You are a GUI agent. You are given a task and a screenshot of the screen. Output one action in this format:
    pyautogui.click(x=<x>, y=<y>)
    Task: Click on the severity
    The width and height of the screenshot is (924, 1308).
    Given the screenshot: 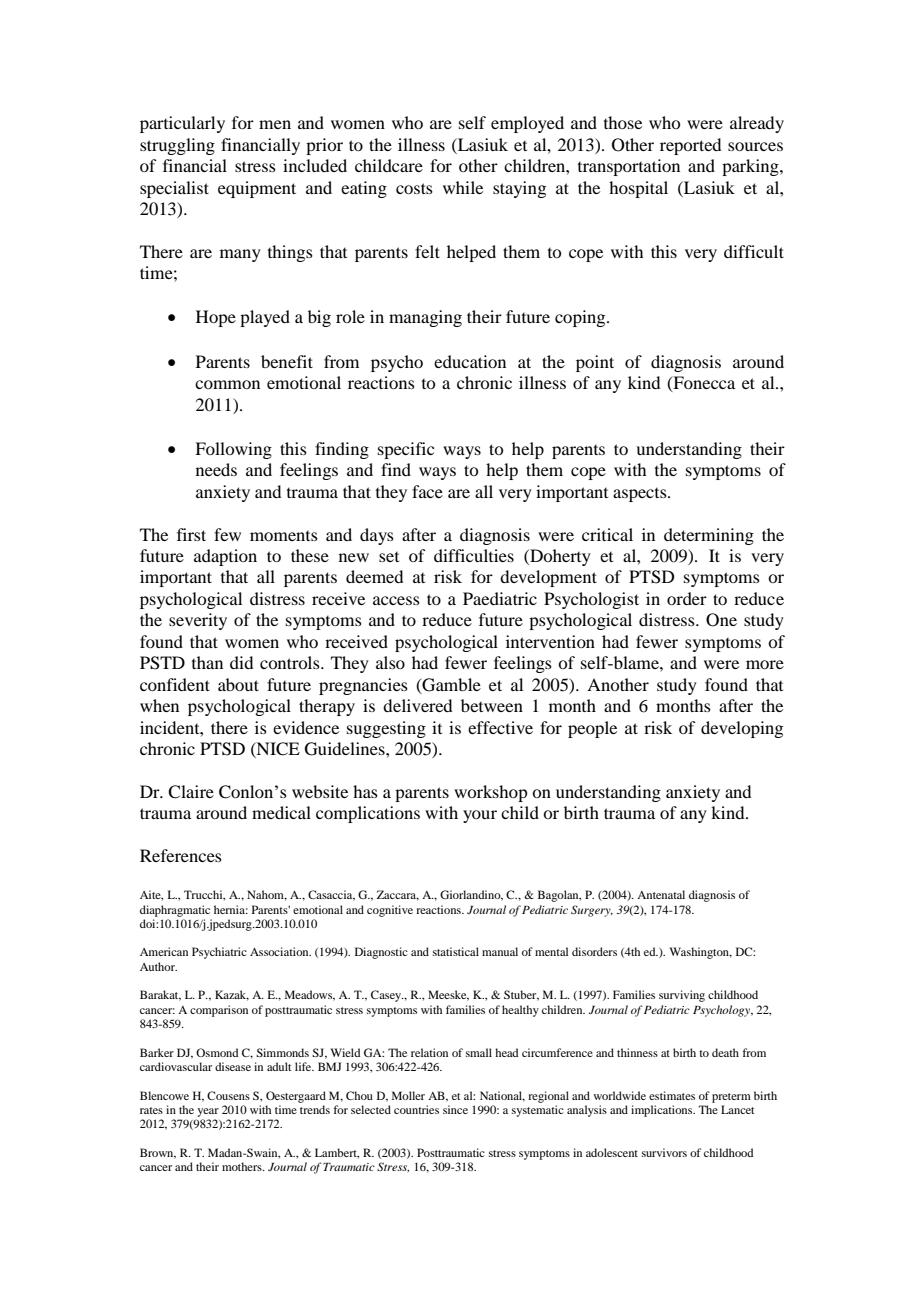 What is the action you would take?
    pyautogui.click(x=198, y=621)
